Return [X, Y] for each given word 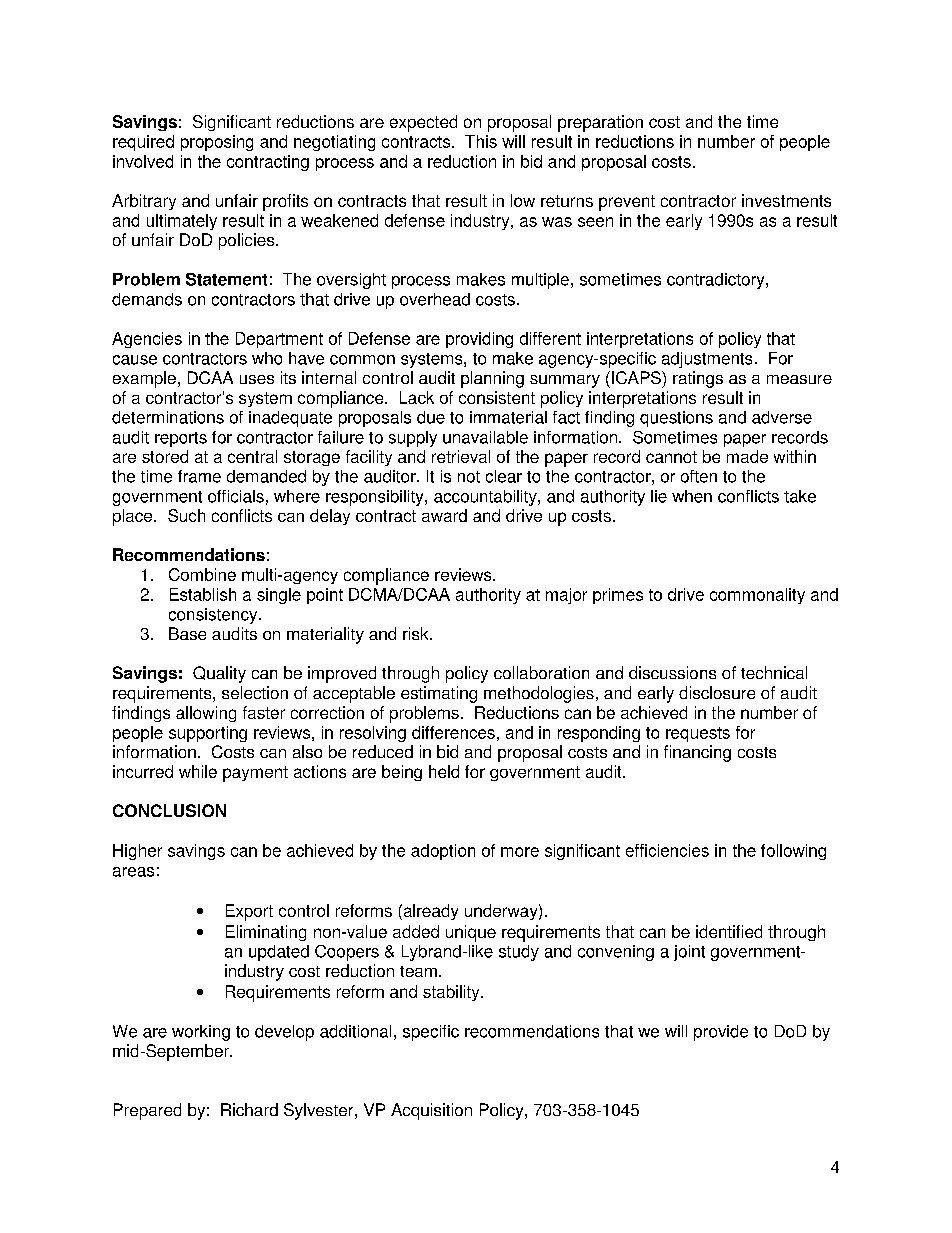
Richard [249, 1109]
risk [417, 633]
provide [721, 1033]
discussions [672, 672]
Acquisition [431, 1111]
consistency [214, 616]
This [481, 141]
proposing [217, 143]
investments [786, 200]
